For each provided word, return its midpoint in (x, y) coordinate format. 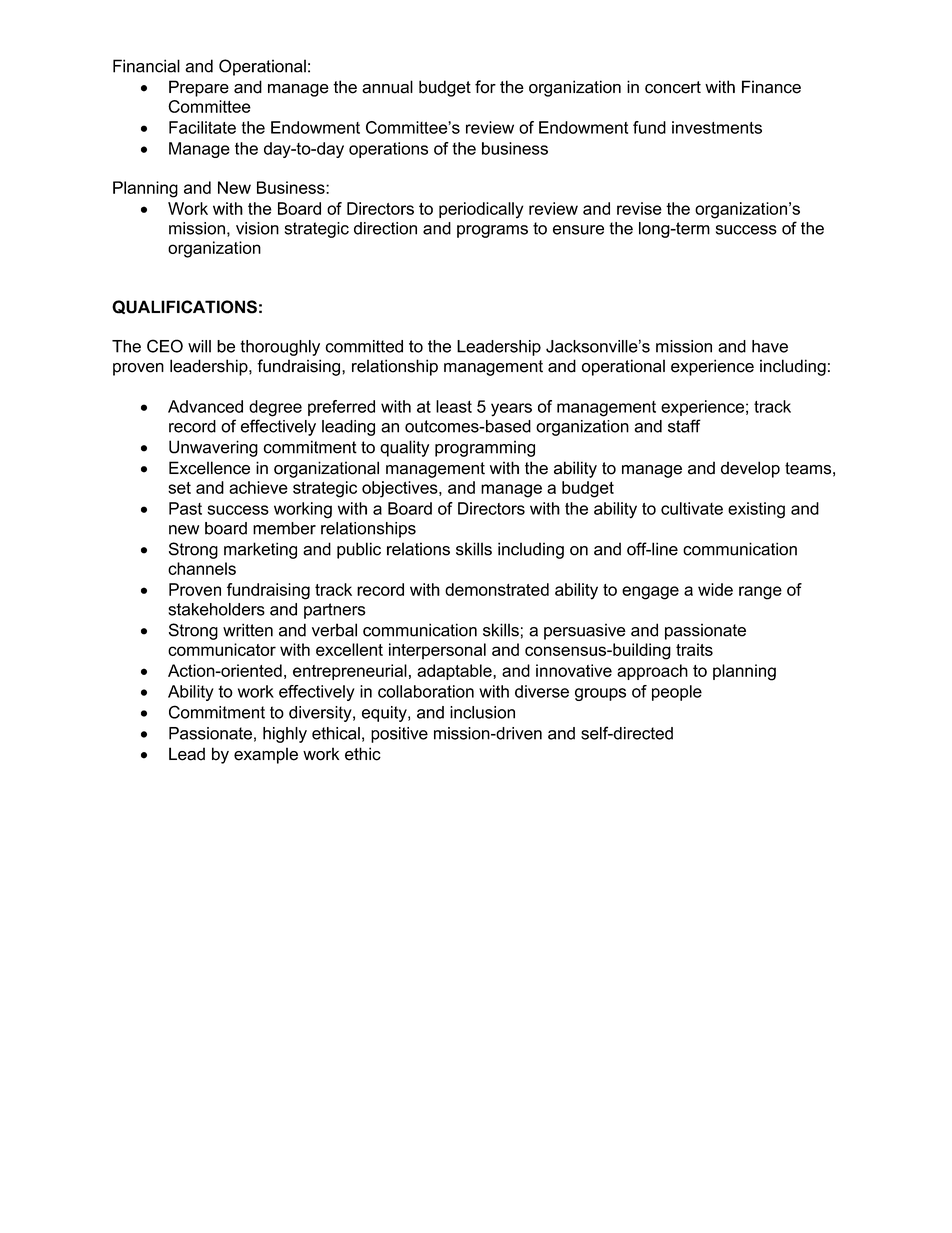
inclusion (482, 712)
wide (715, 589)
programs (492, 231)
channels (202, 568)
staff (684, 426)
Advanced (205, 406)
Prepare (199, 88)
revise (639, 208)
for (485, 87)
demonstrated (497, 589)
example (266, 755)
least (454, 406)
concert (673, 87)
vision (257, 228)
